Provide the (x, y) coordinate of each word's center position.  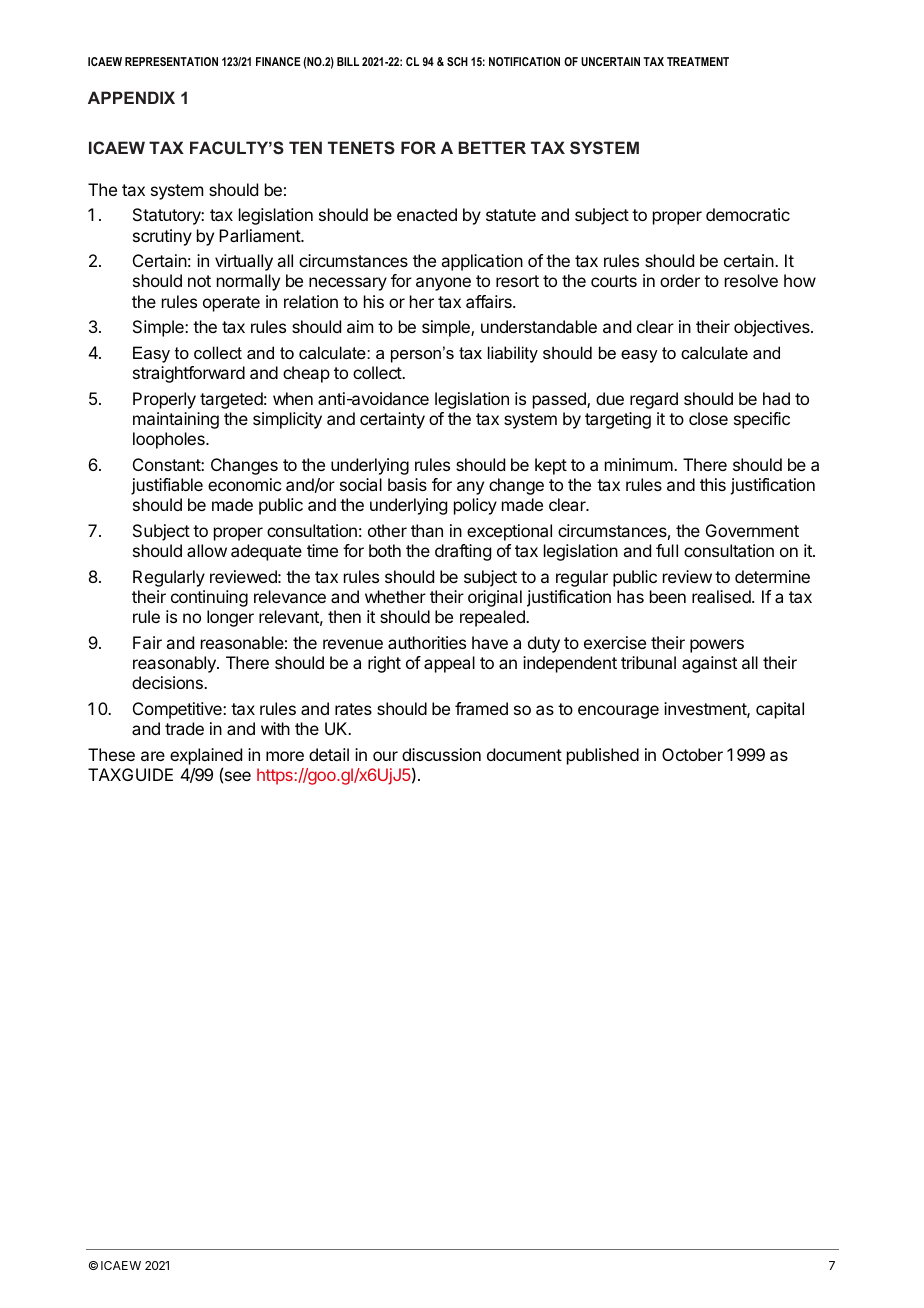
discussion (441, 754)
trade (184, 728)
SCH (457, 61)
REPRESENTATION (171, 61)
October (692, 754)
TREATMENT (698, 61)
